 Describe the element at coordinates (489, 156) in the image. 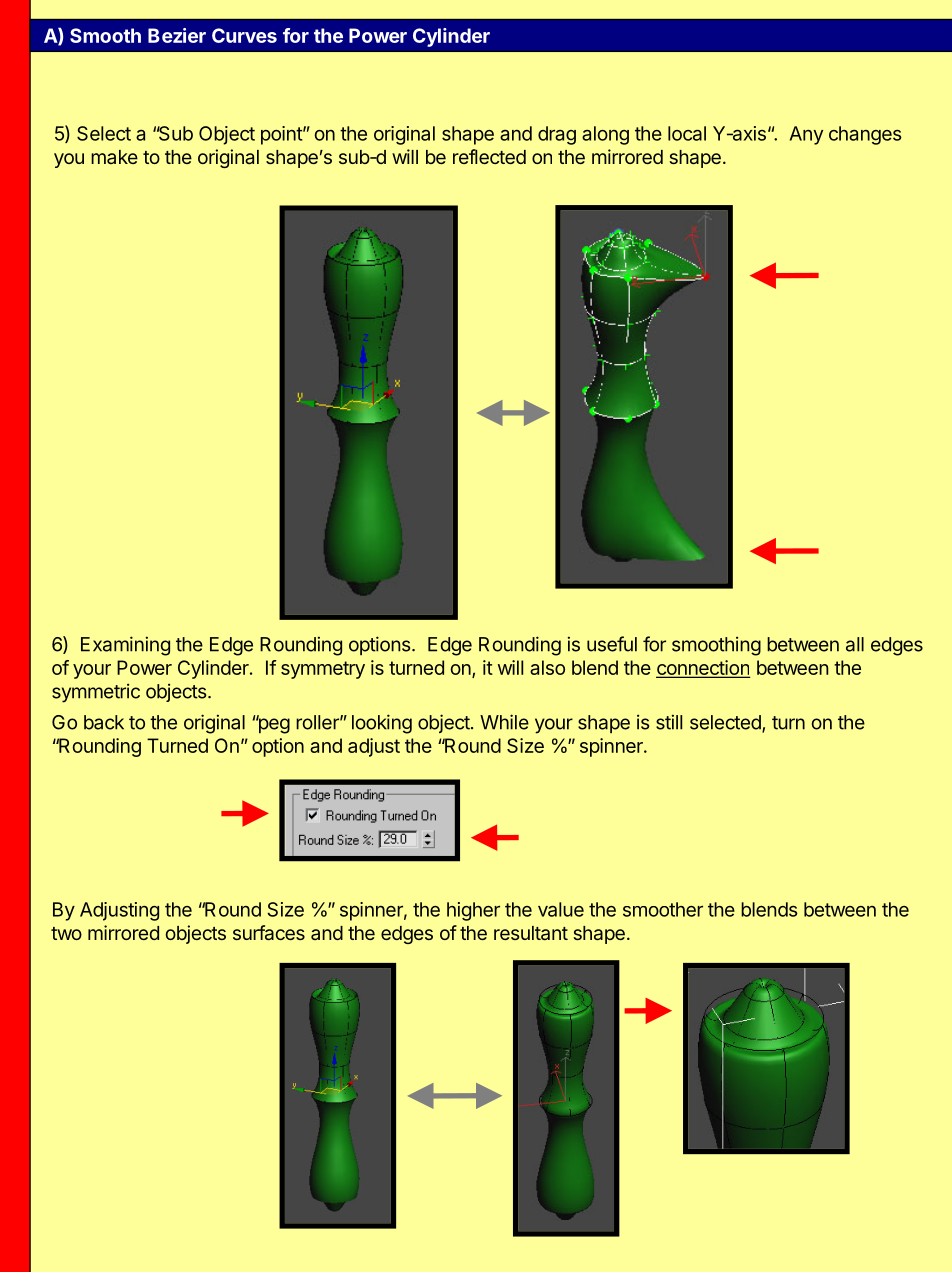

I see `reflected` at that location.
